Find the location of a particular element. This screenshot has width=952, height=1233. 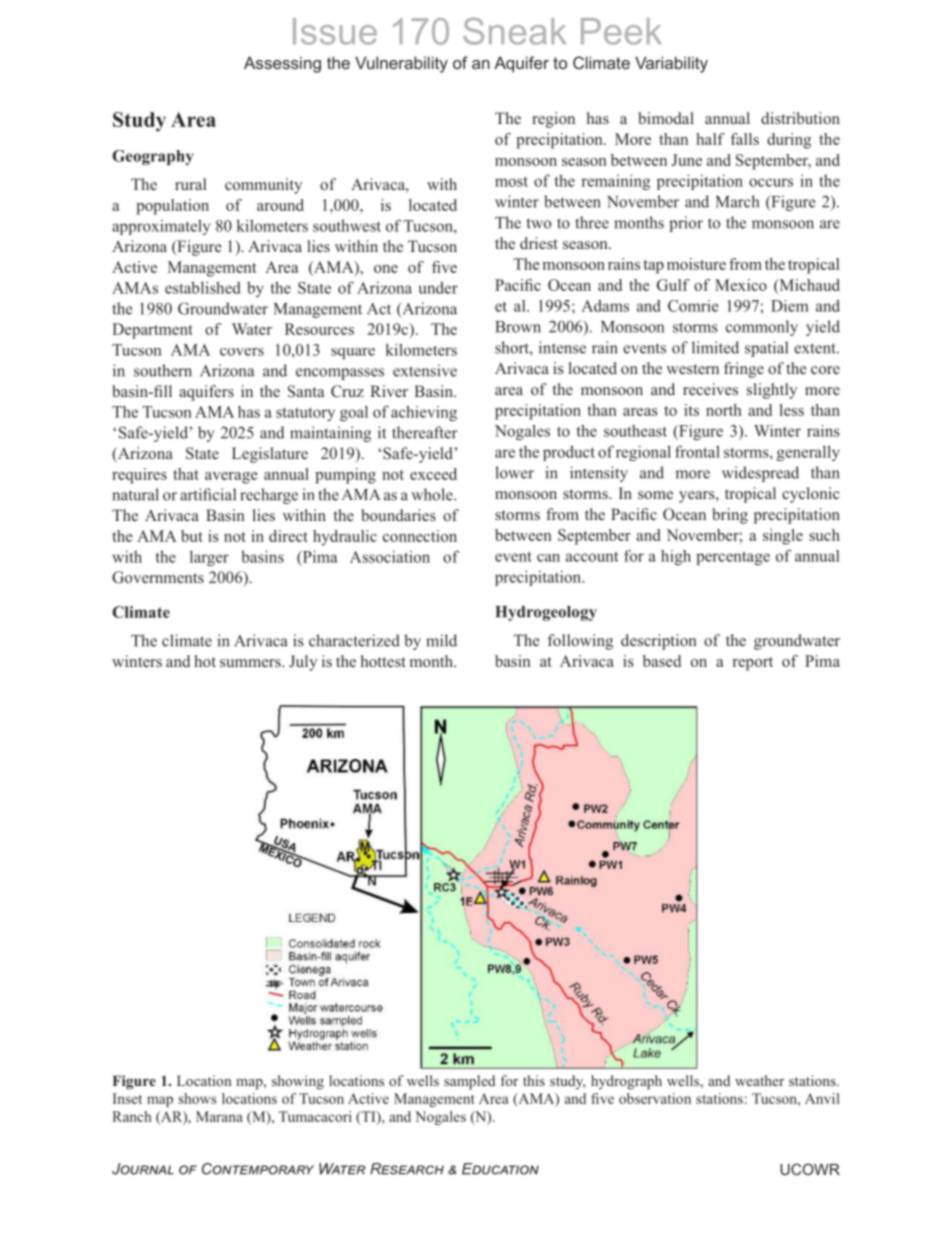

whole is located at coordinates (433, 494).
